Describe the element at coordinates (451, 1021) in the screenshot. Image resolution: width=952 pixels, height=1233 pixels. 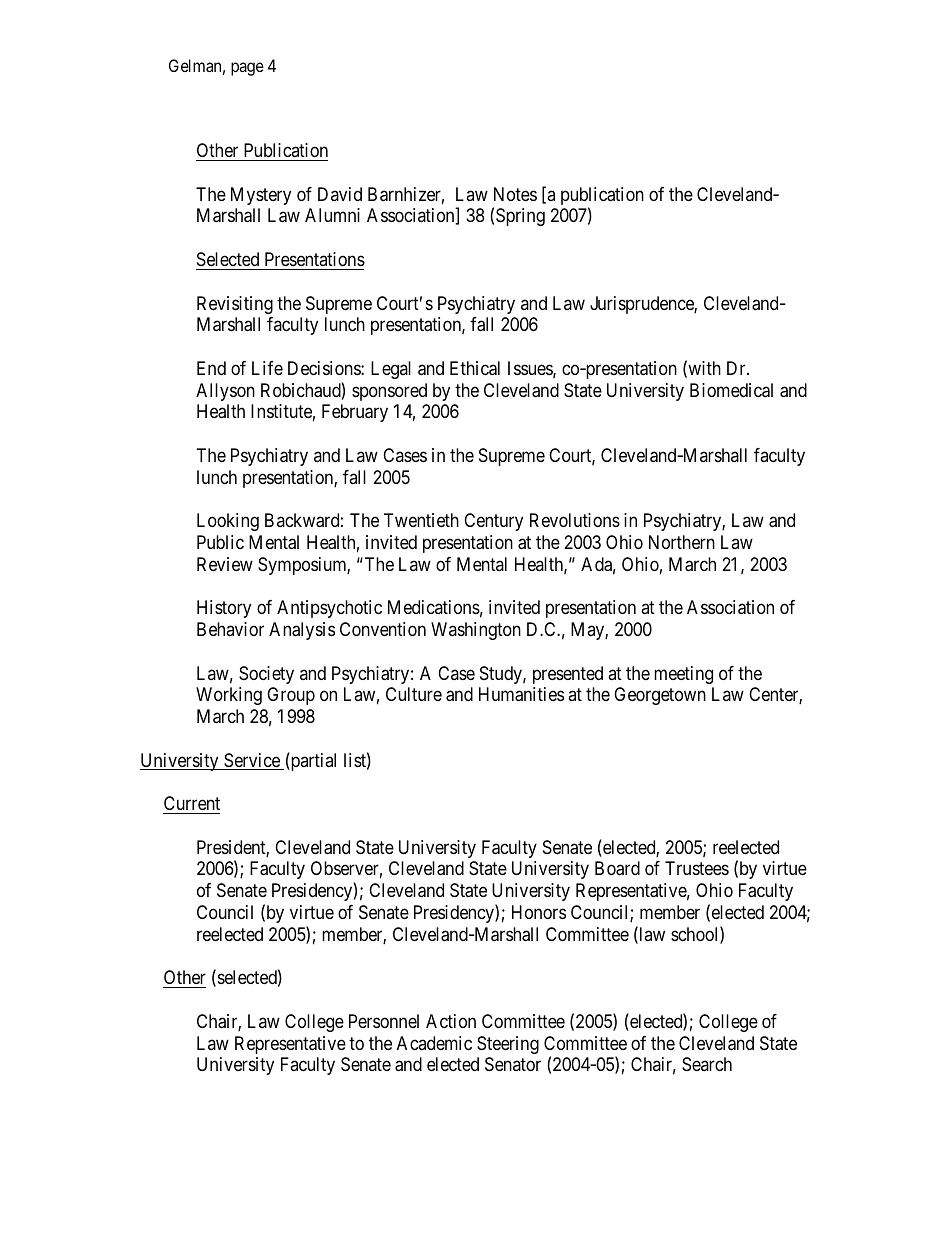
I see `Action` at that location.
